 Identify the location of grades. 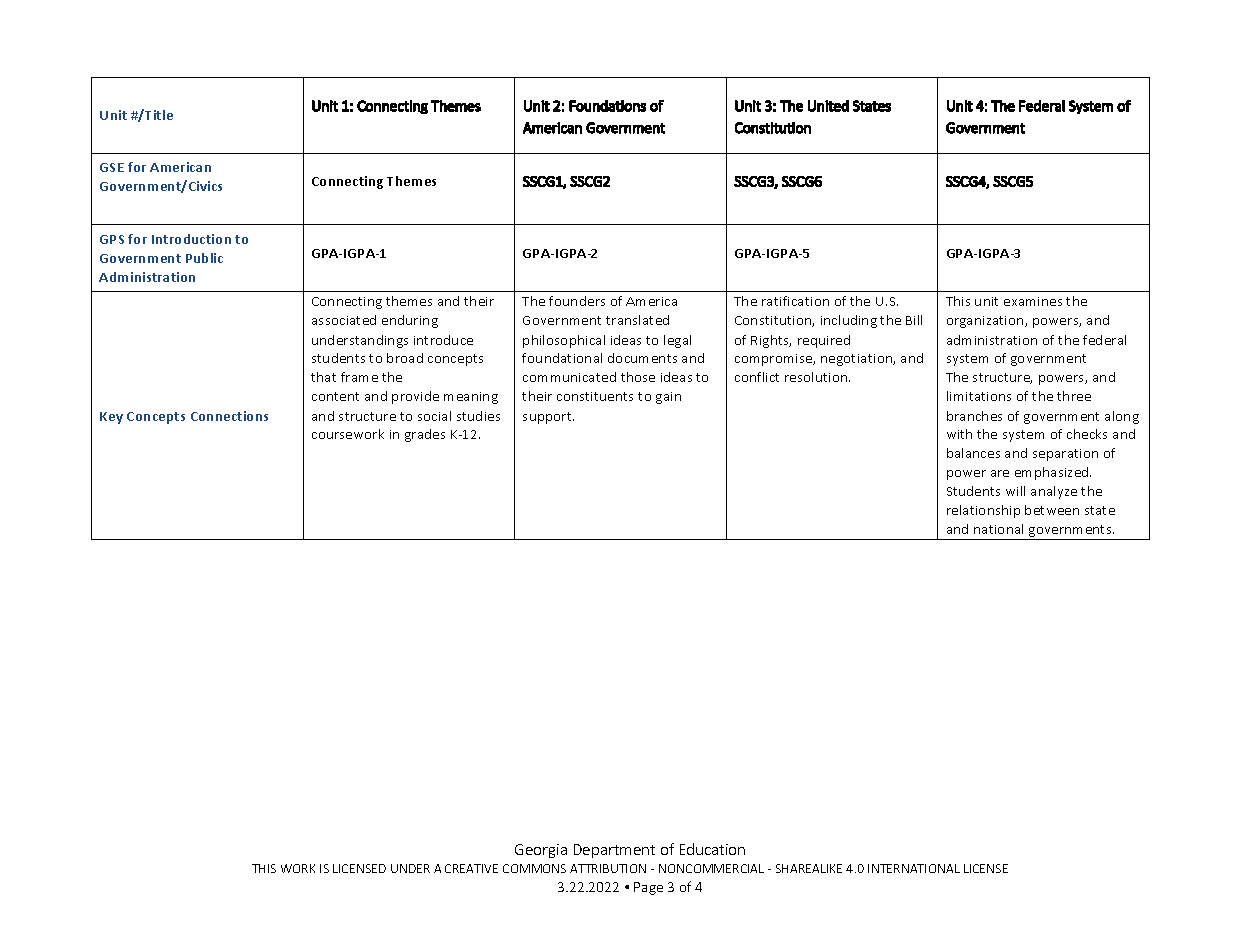
(425, 435).
